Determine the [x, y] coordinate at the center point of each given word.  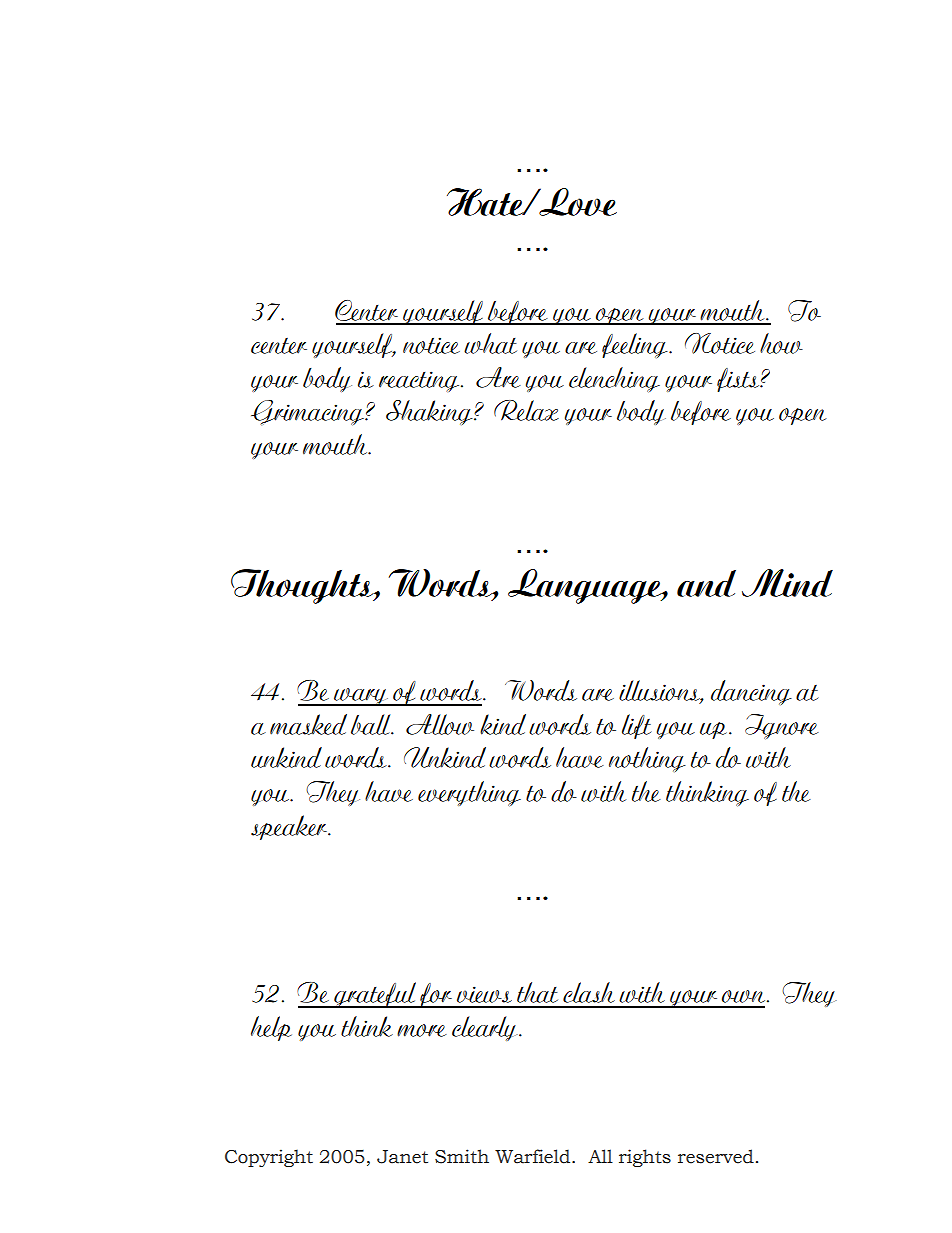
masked [308, 724]
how [781, 343]
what [490, 343]
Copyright [269, 1158]
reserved [716, 1156]
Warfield [534, 1156]
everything [469, 793]
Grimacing [308, 412]
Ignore [782, 726]
